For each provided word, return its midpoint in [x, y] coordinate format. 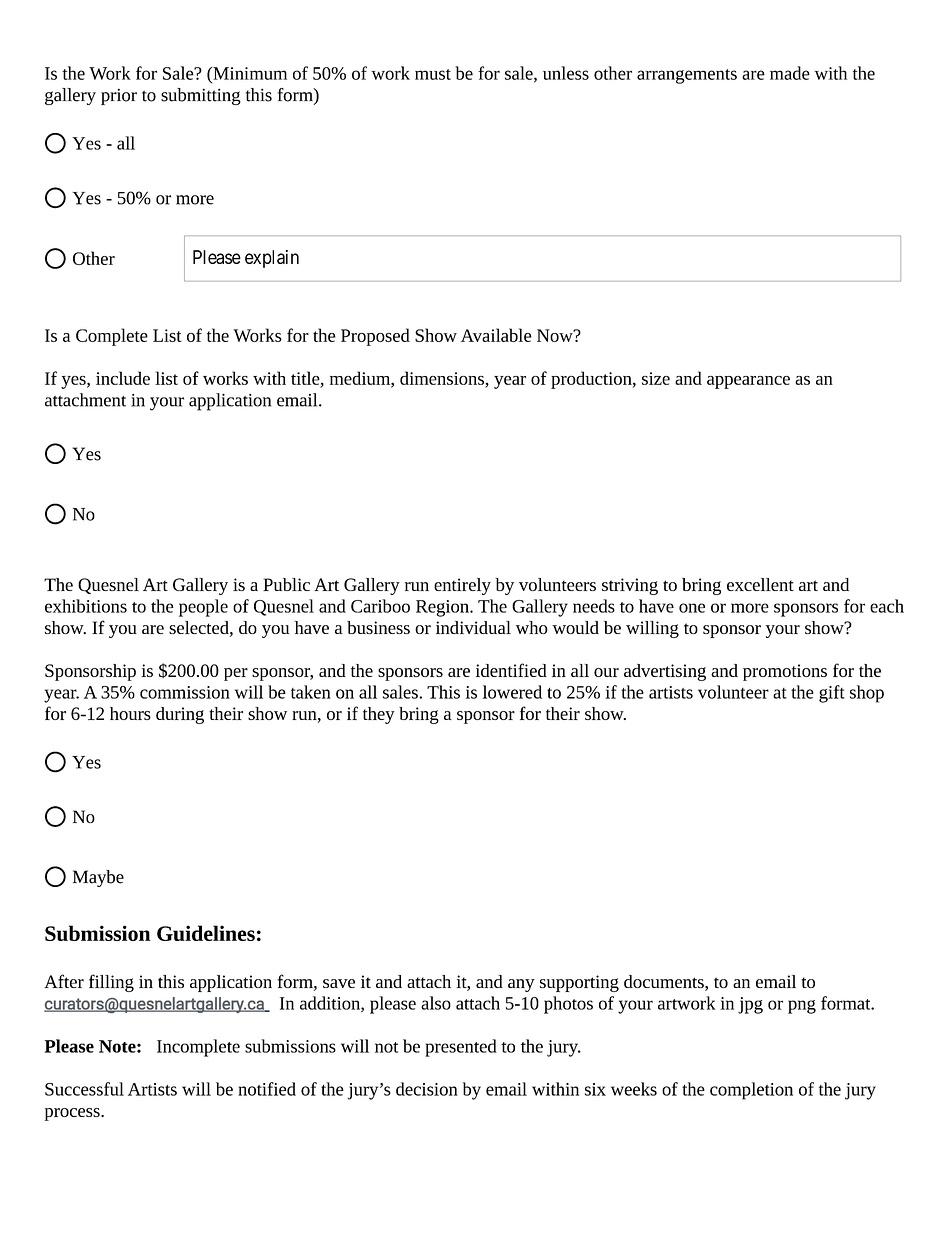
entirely [462, 586]
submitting [201, 96]
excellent [760, 584]
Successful [84, 1089]
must [433, 74]
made [790, 73]
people [203, 608]
